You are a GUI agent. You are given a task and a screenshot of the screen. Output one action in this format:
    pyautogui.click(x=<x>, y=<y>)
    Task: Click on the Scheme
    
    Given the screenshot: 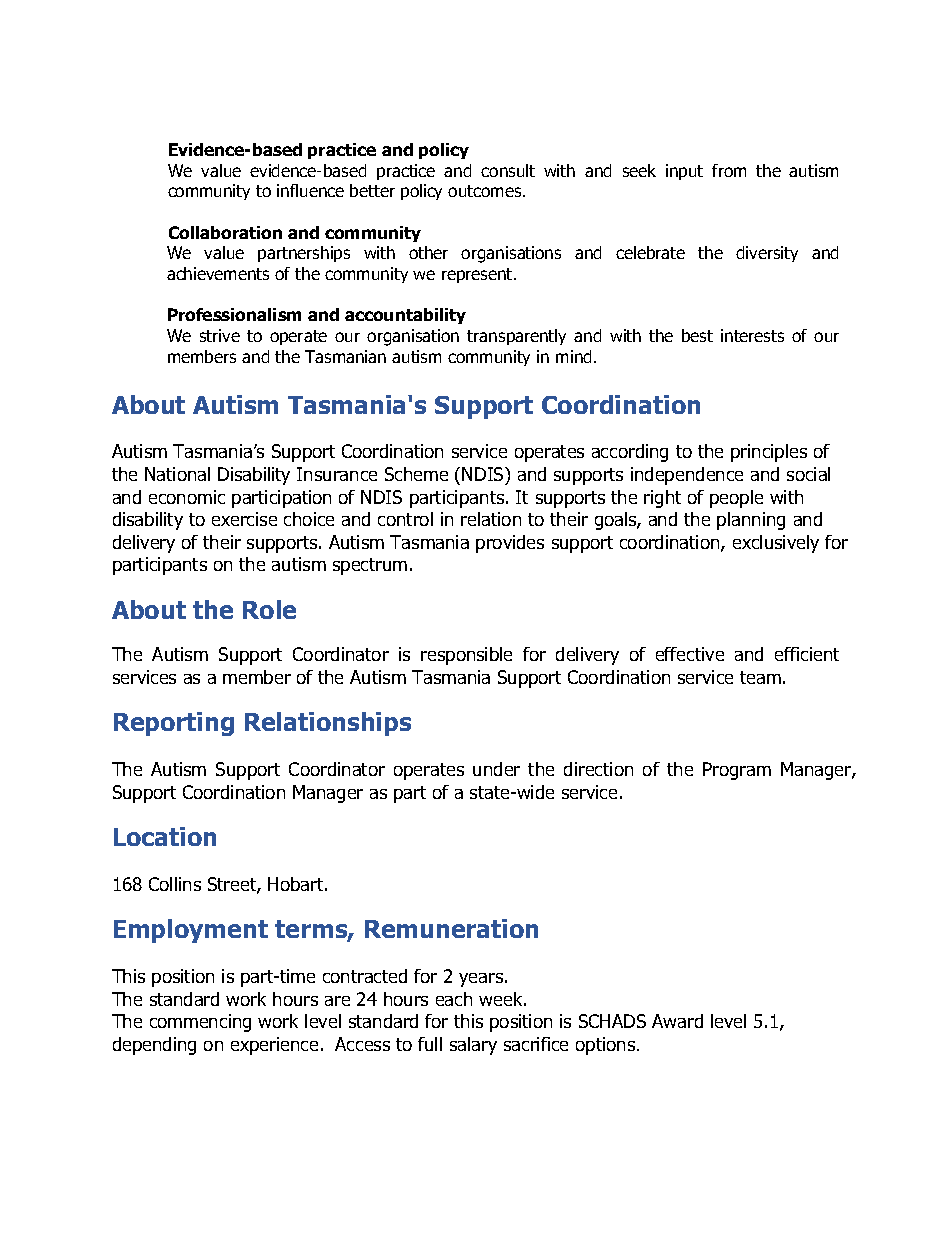 What is the action you would take?
    pyautogui.click(x=416, y=474)
